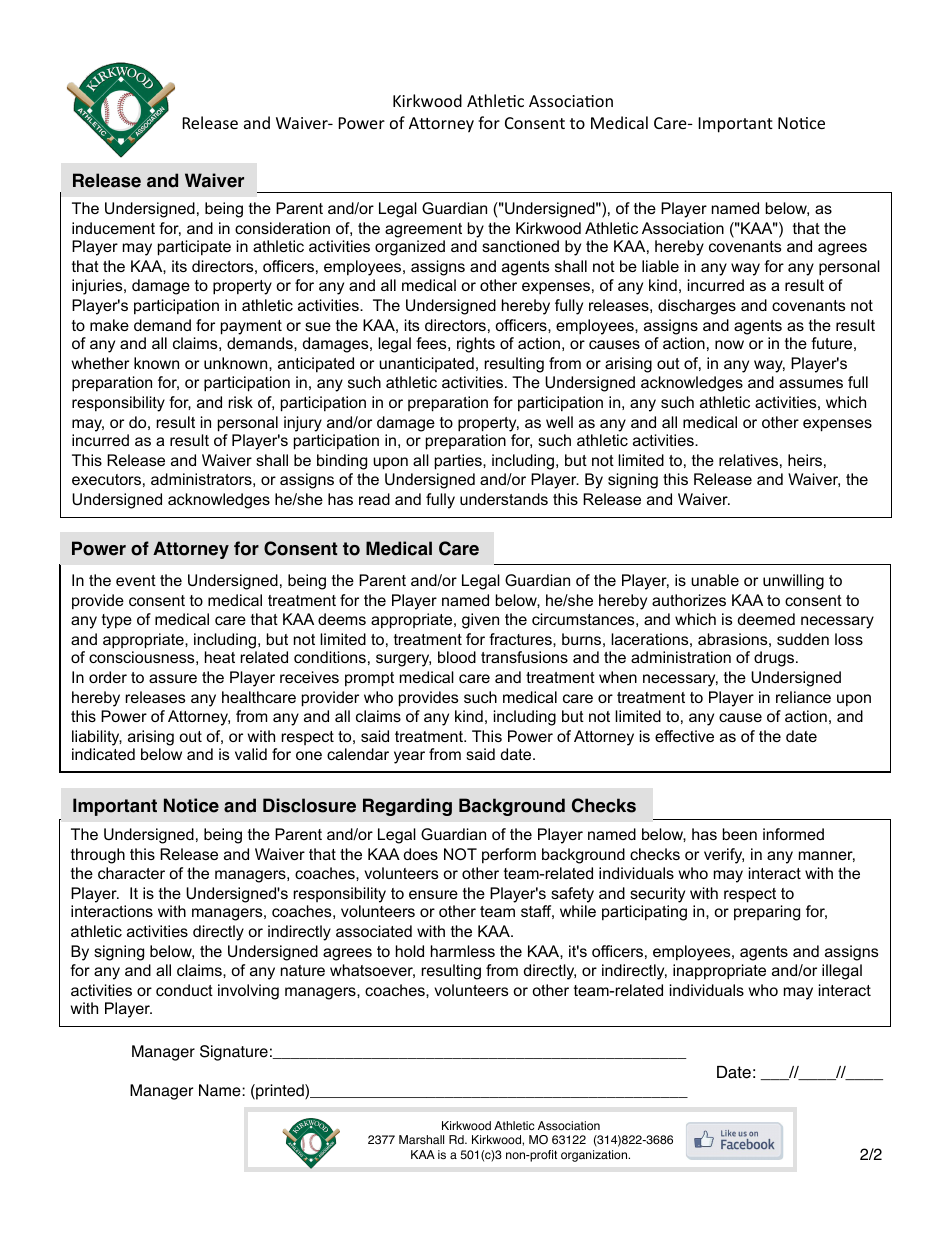  I want to click on assure, so click(173, 678).
